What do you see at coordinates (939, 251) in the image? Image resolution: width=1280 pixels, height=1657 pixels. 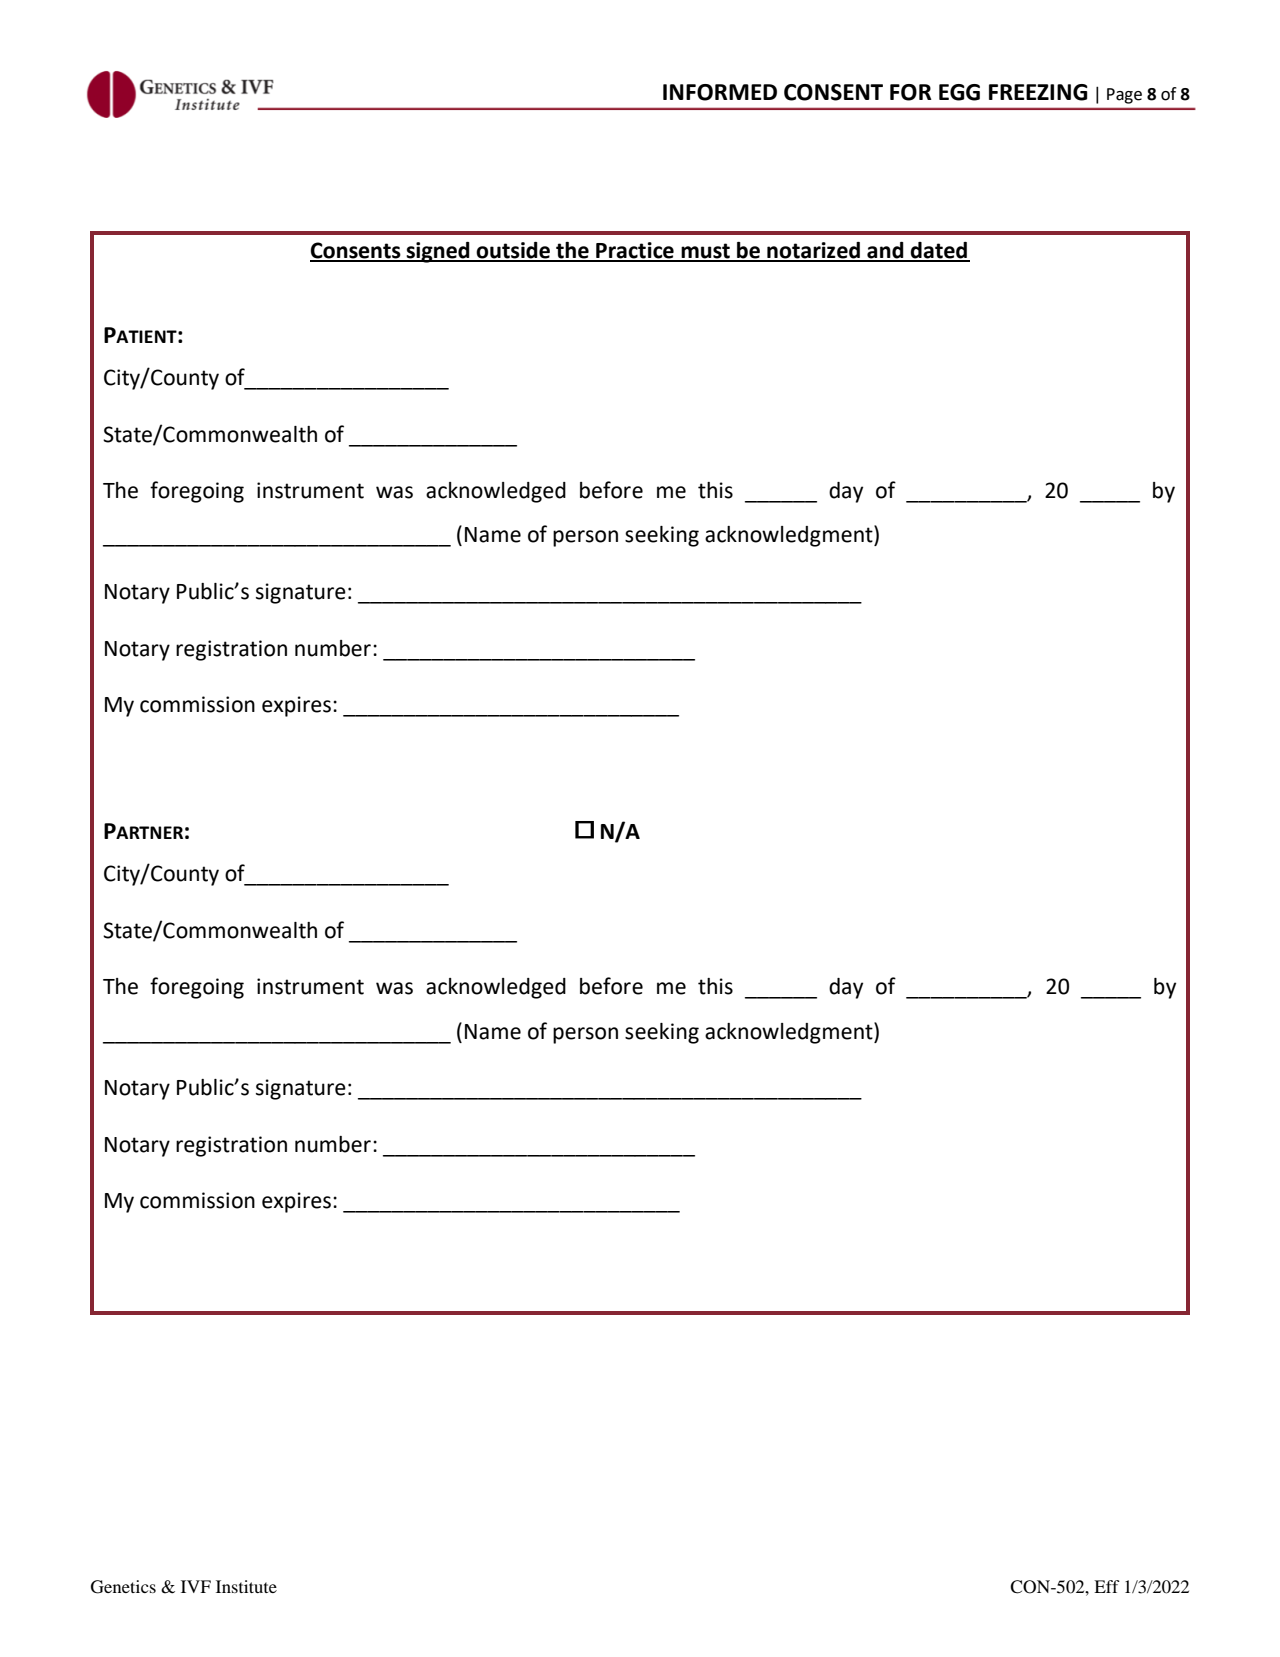 I see `dated` at bounding box center [939, 251].
